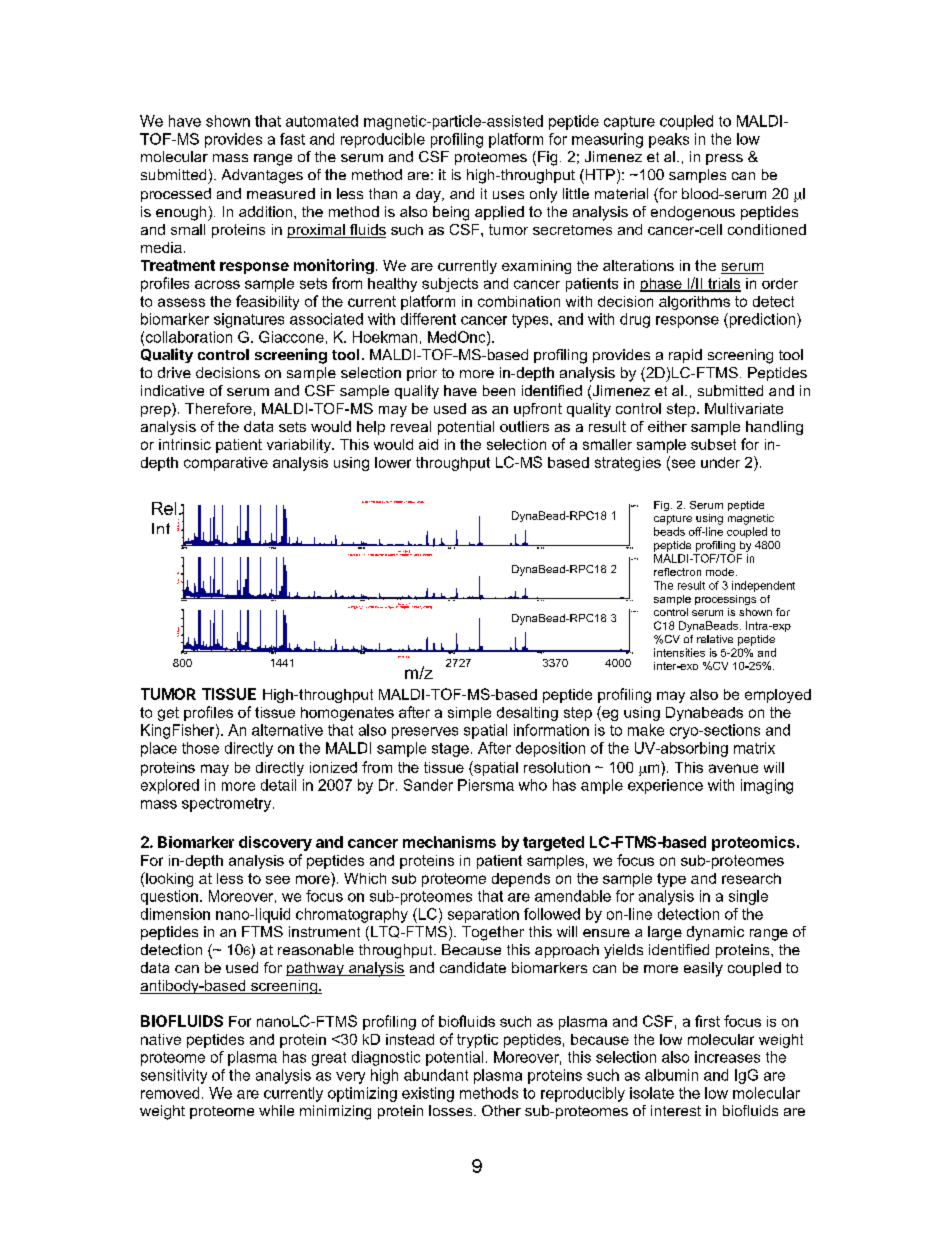 The height and width of the document is (1233, 952). What do you see at coordinates (715, 639) in the document?
I see `relative` at bounding box center [715, 639].
